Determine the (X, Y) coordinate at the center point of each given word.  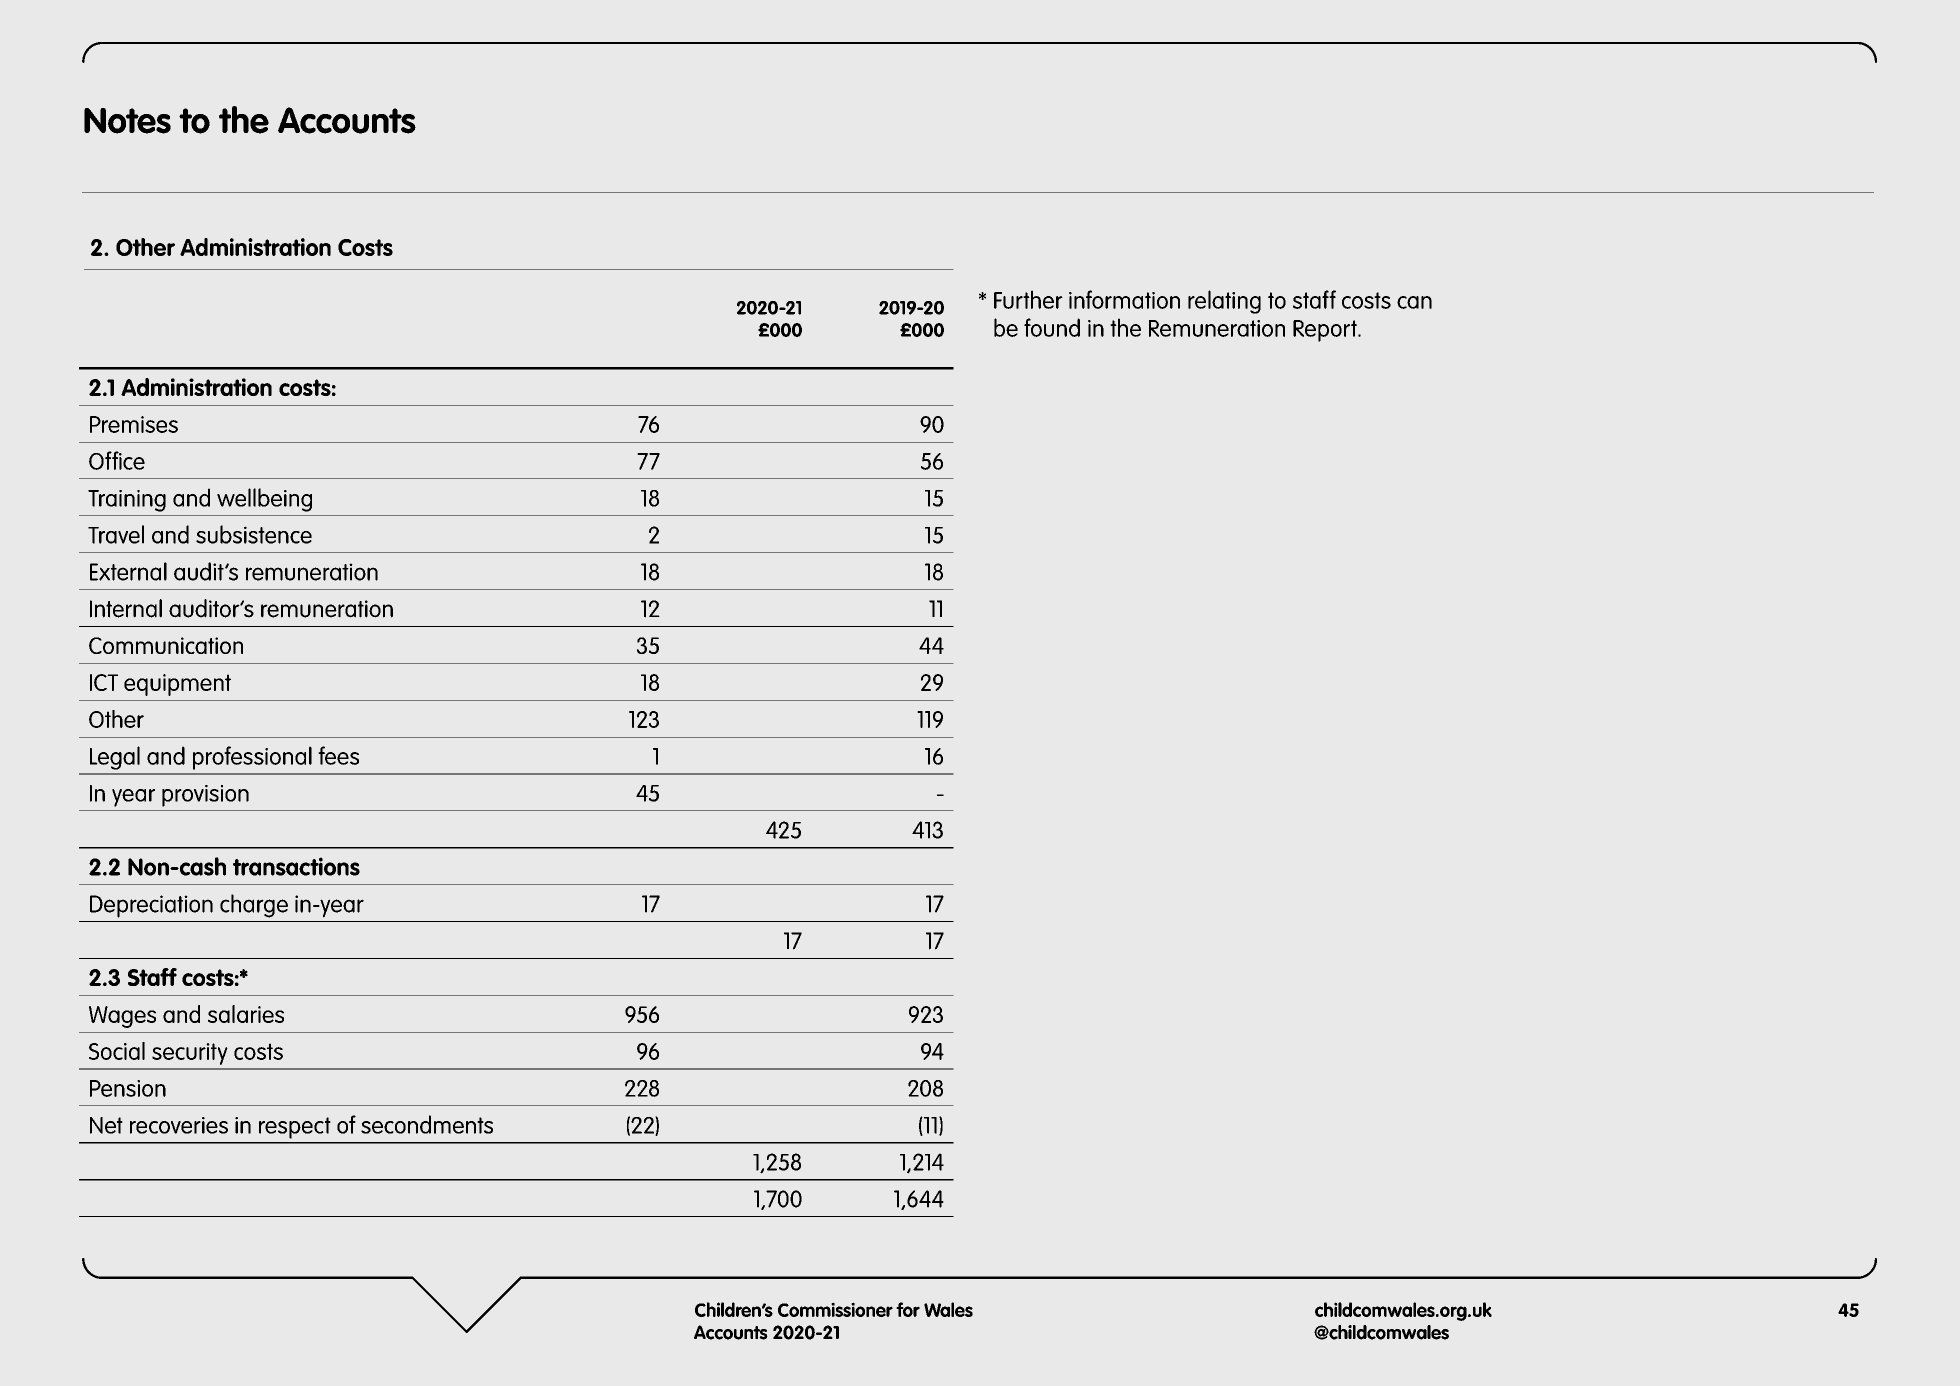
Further (1028, 299)
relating (1224, 302)
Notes (127, 121)
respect (295, 1128)
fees (338, 755)
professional (252, 758)
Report (1326, 331)
